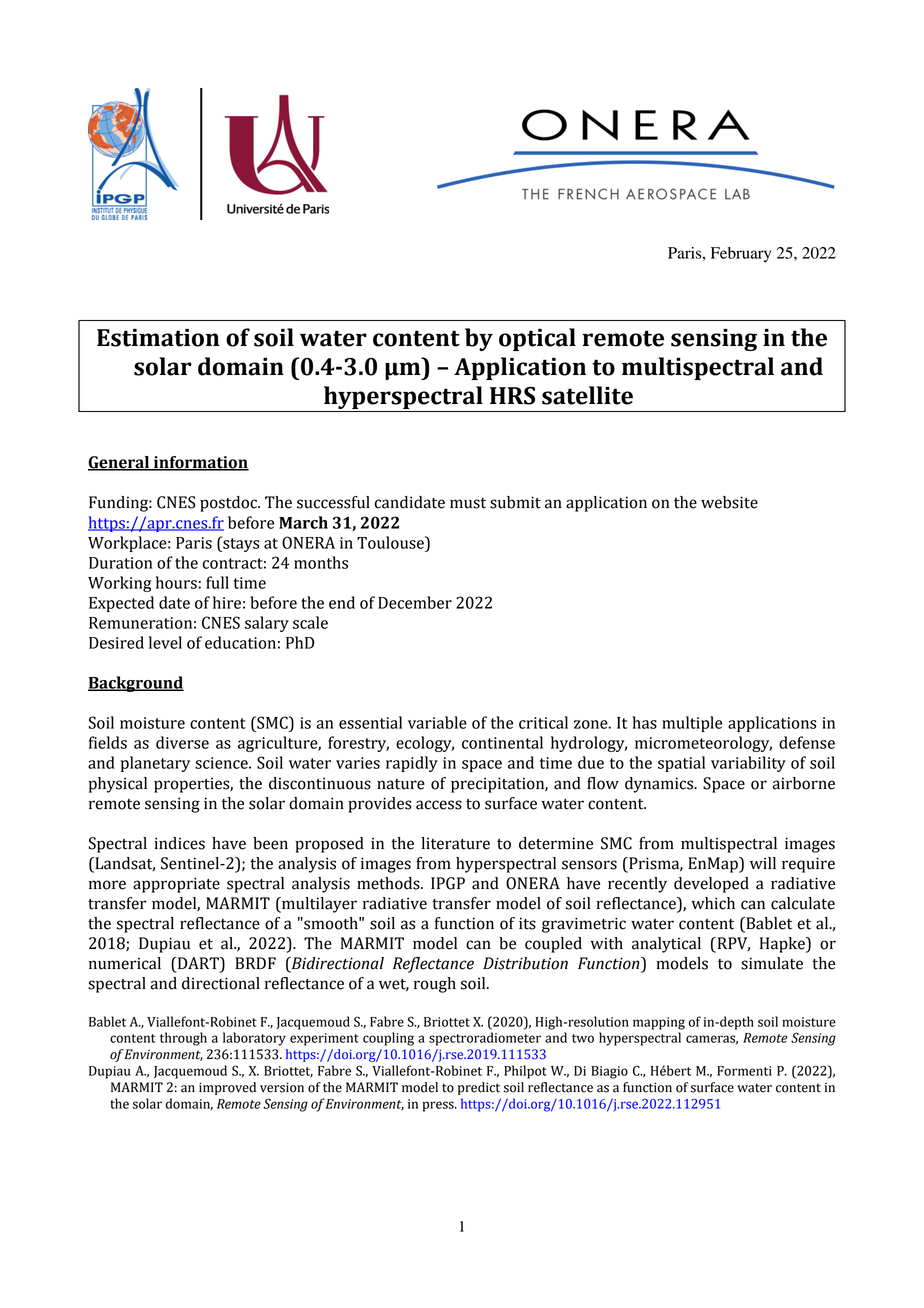  I want to click on optical, so click(537, 339).
